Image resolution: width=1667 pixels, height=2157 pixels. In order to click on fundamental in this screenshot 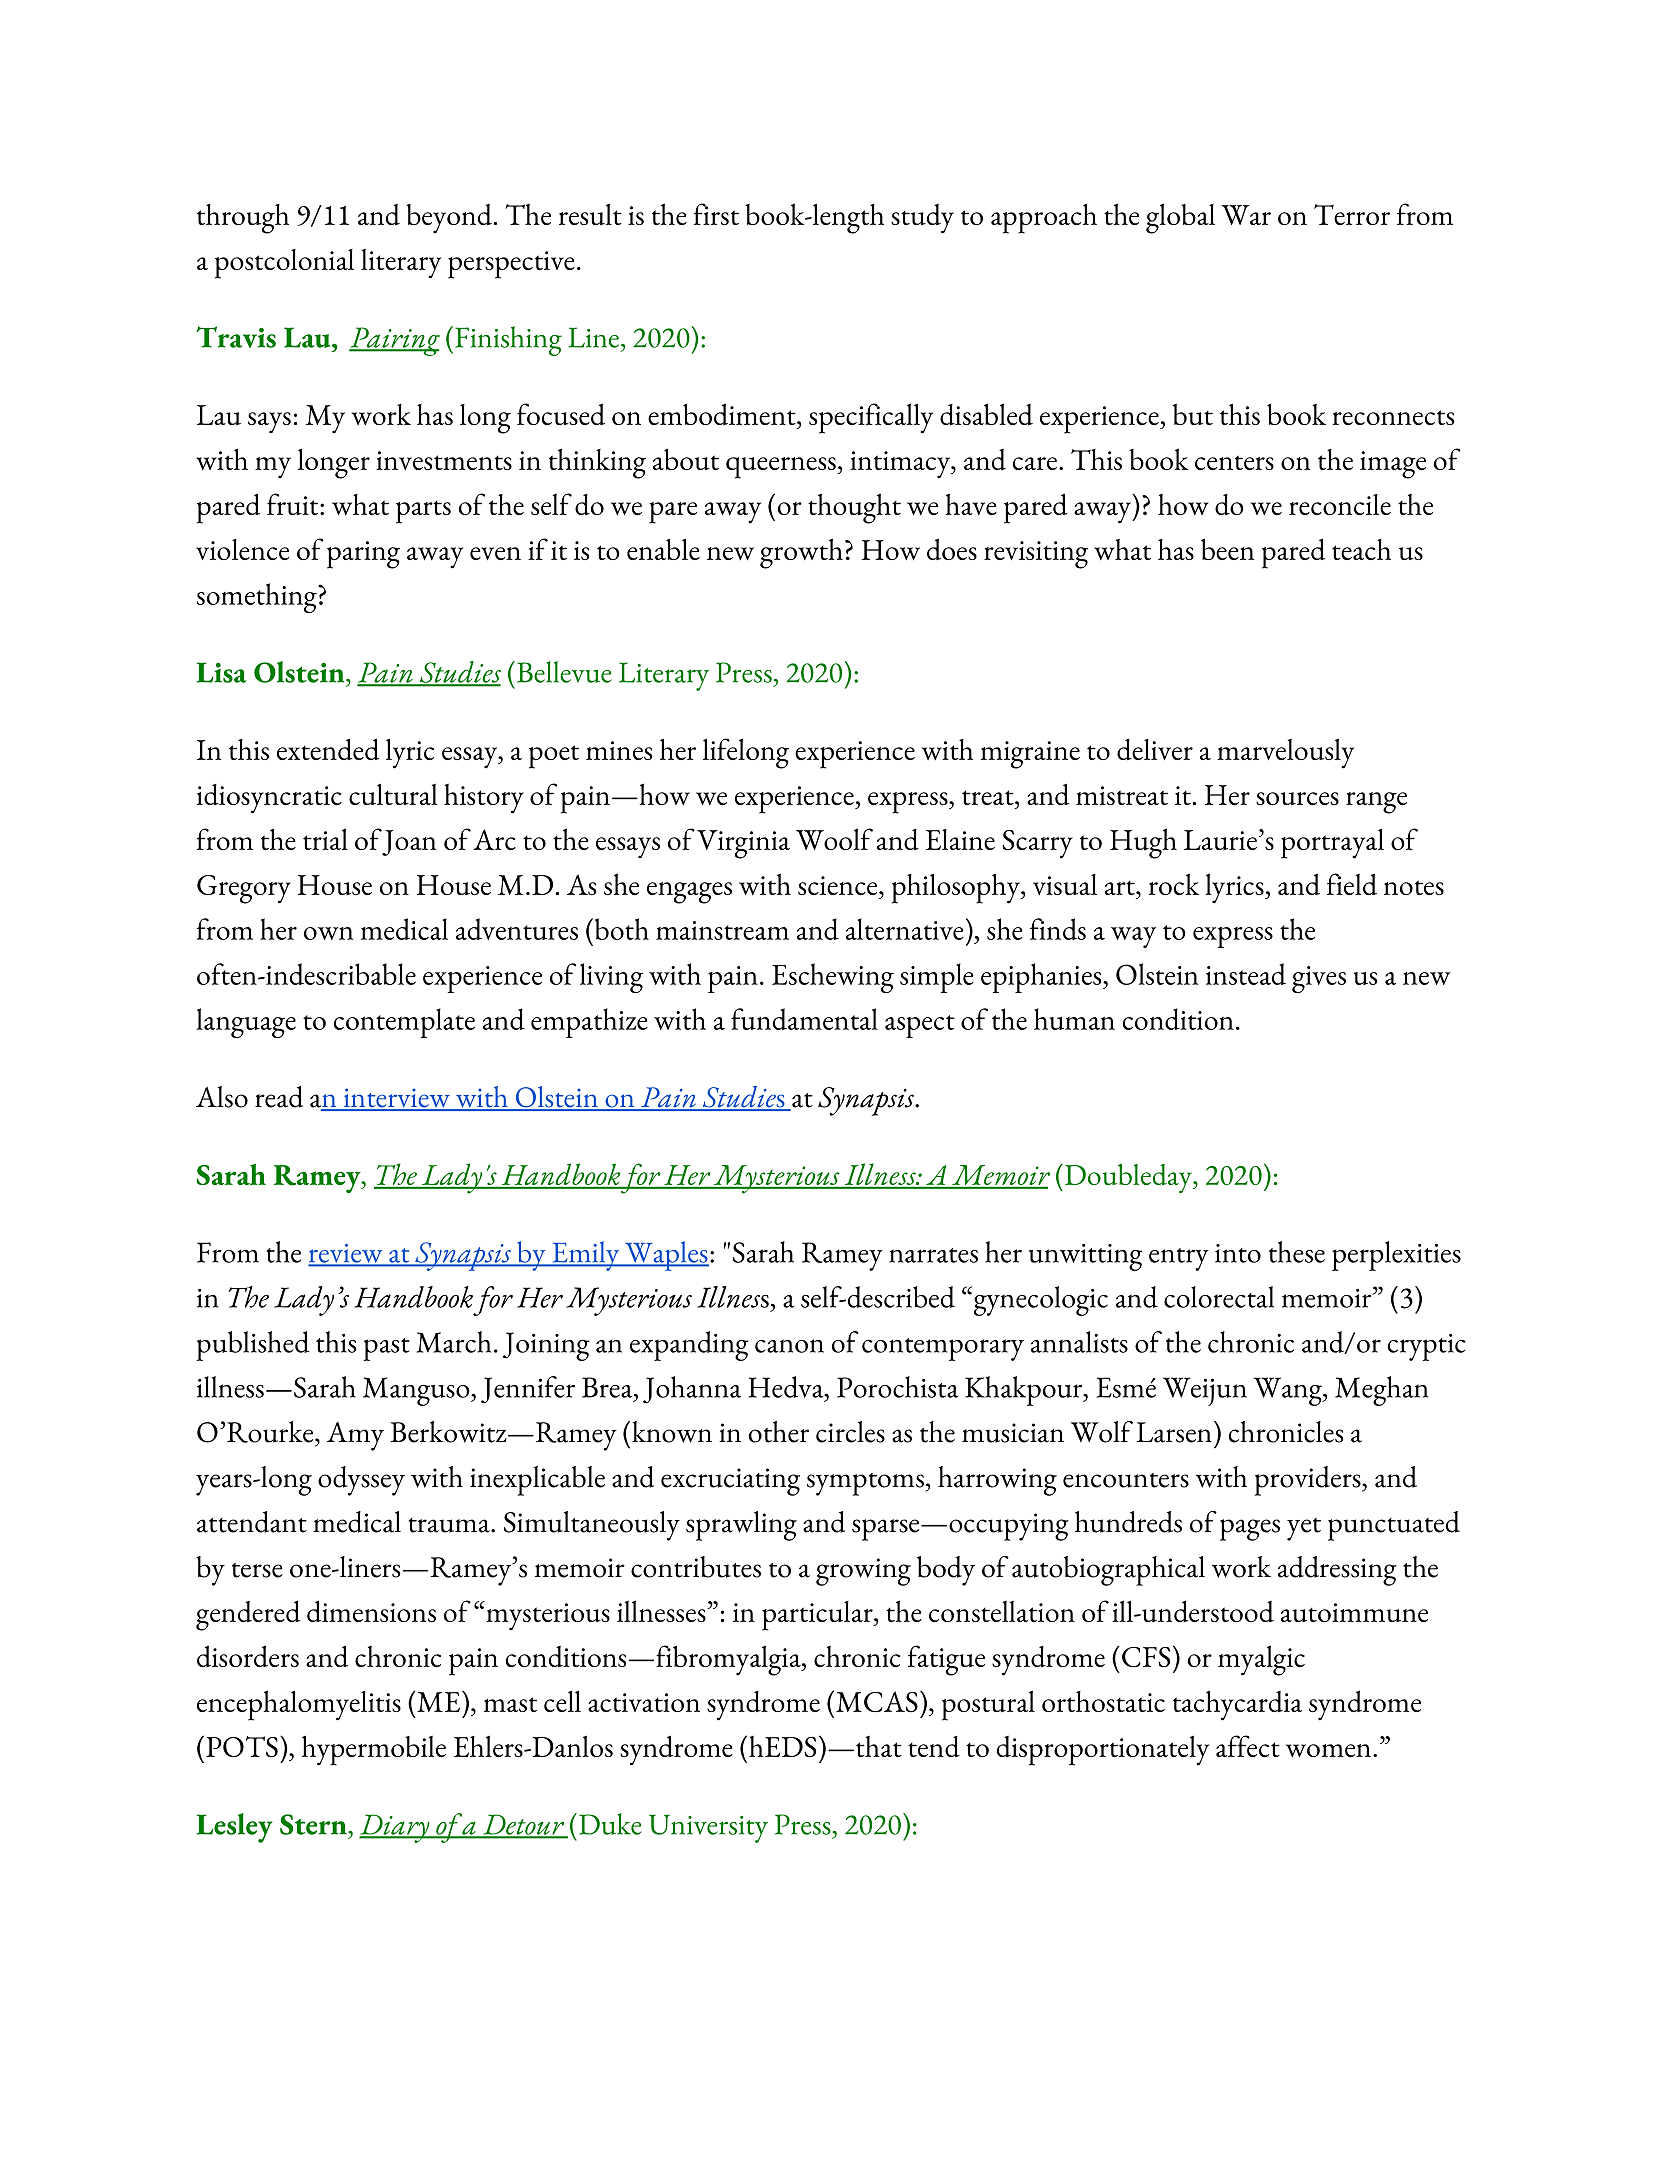, I will do `click(804, 1019)`.
